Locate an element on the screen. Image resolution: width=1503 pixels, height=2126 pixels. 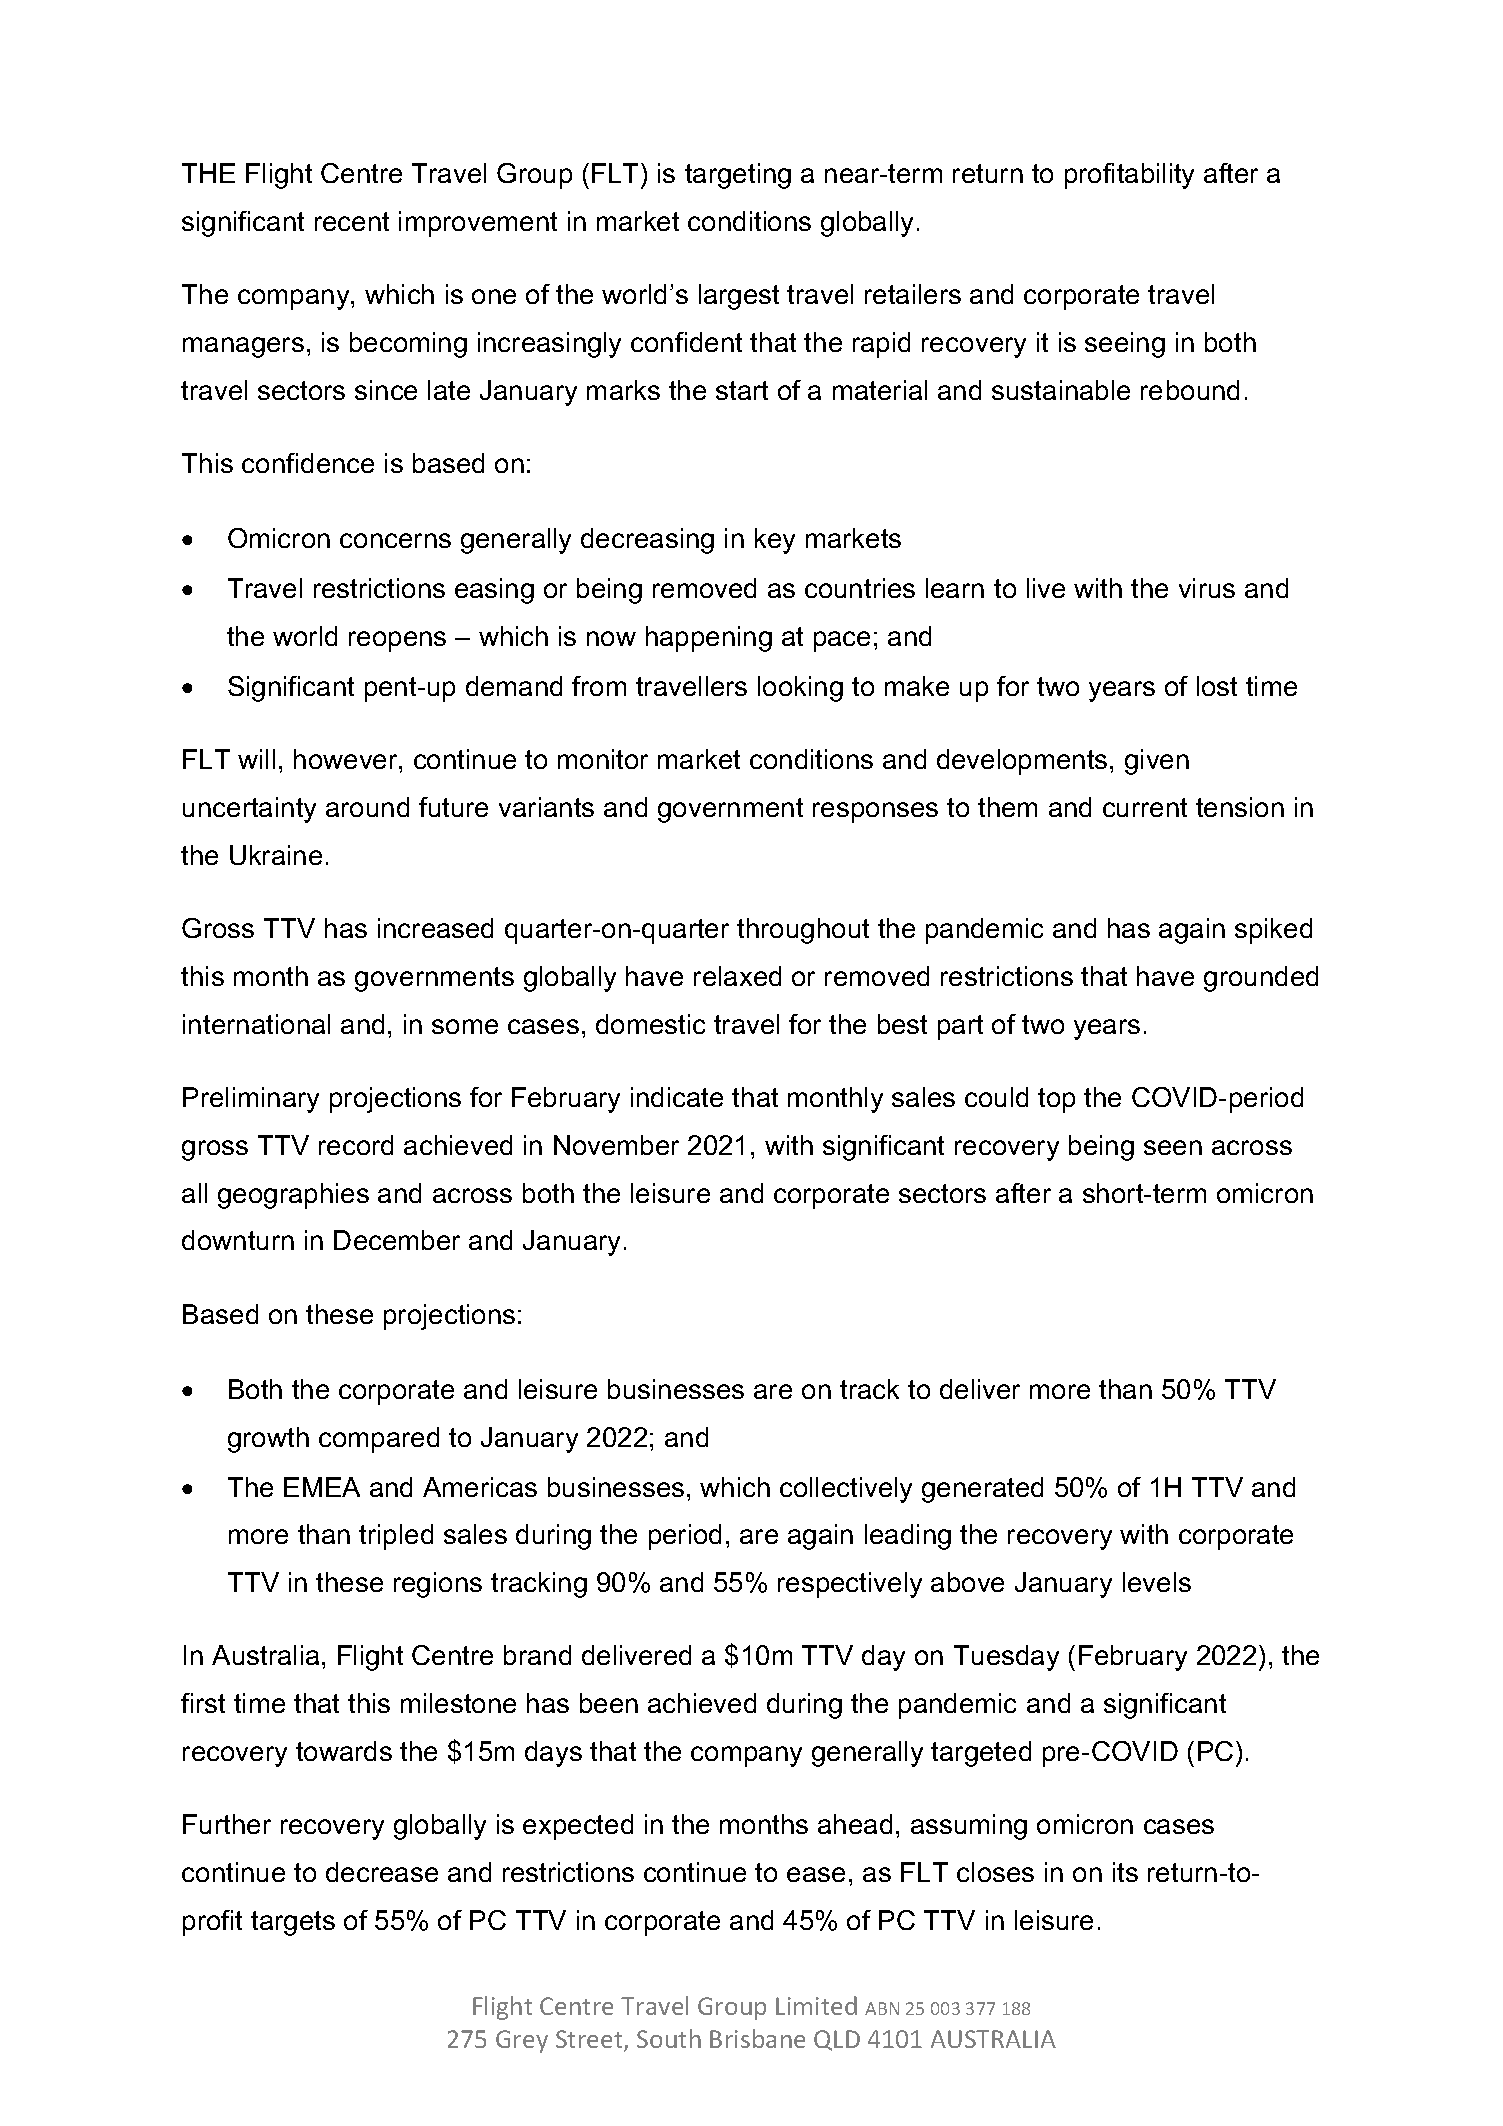
seeing is located at coordinates (1125, 345).
